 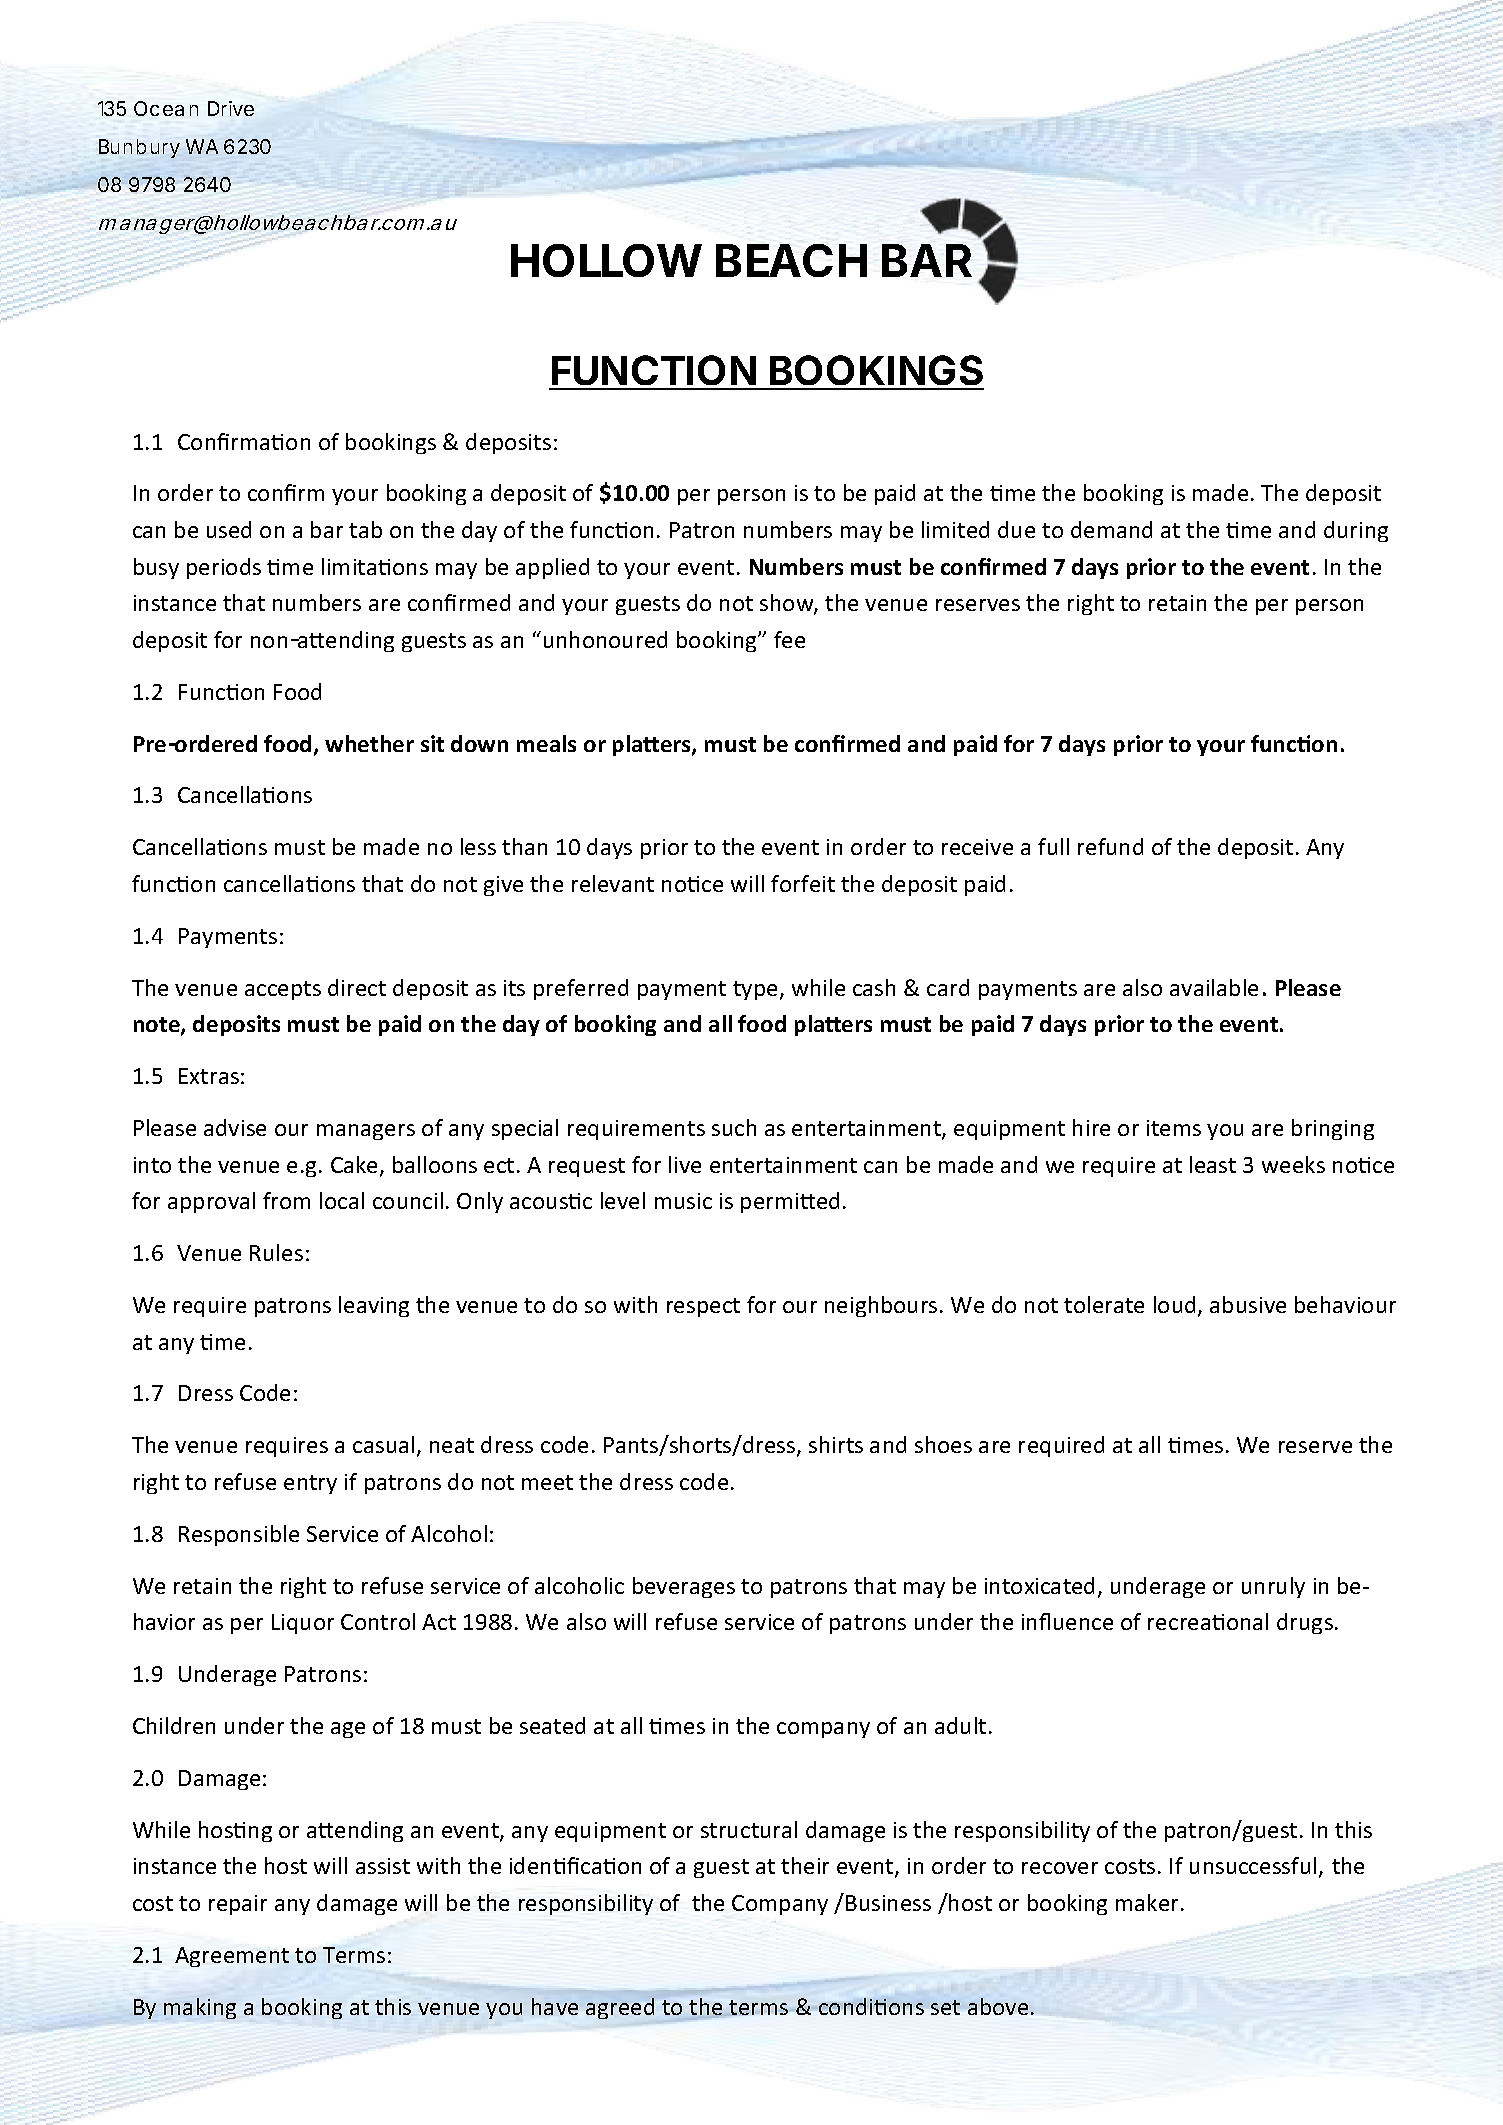 What do you see at coordinates (232, 1957) in the screenshot?
I see `Agreement` at bounding box center [232, 1957].
